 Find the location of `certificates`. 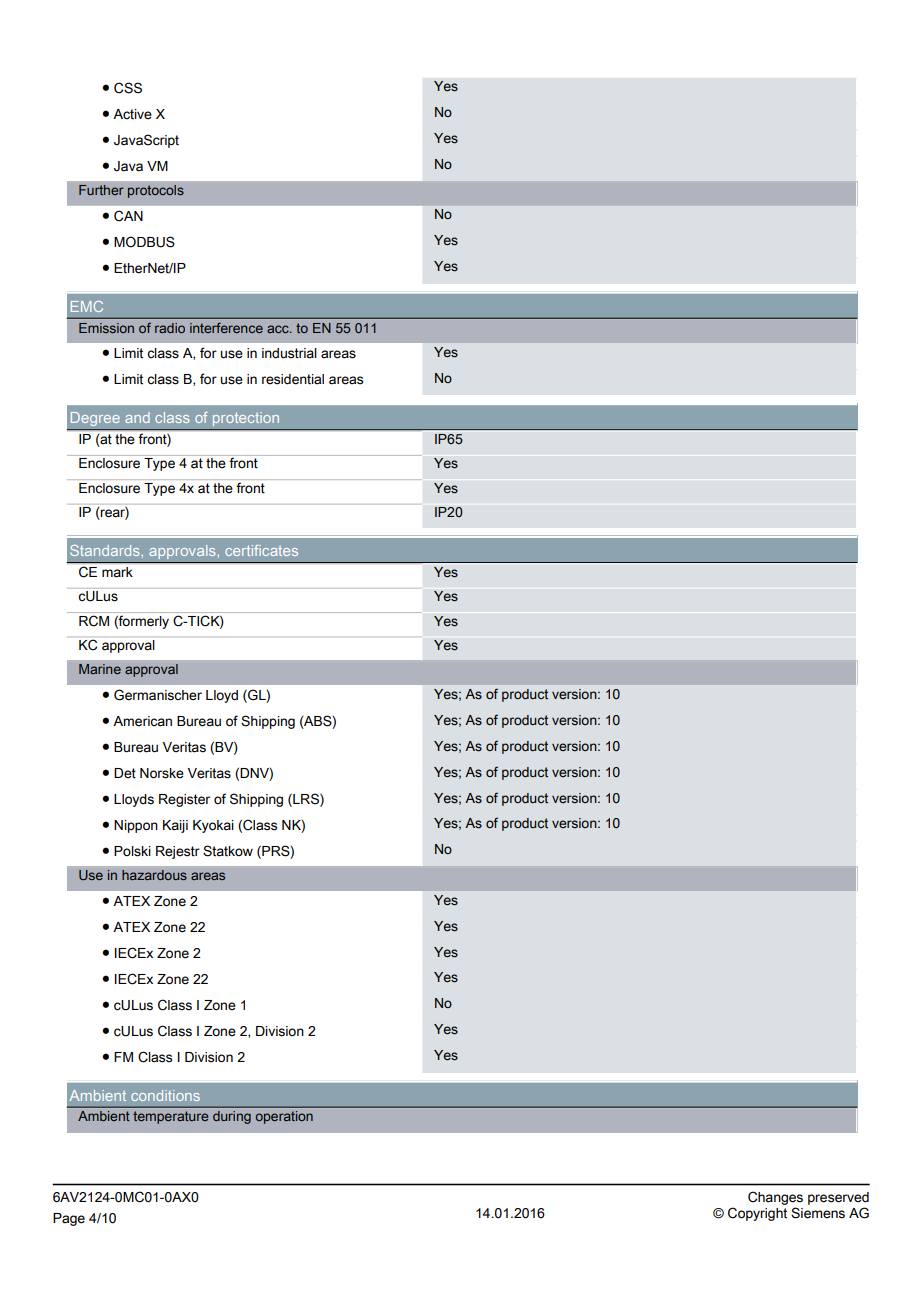

certificates is located at coordinates (261, 550).
